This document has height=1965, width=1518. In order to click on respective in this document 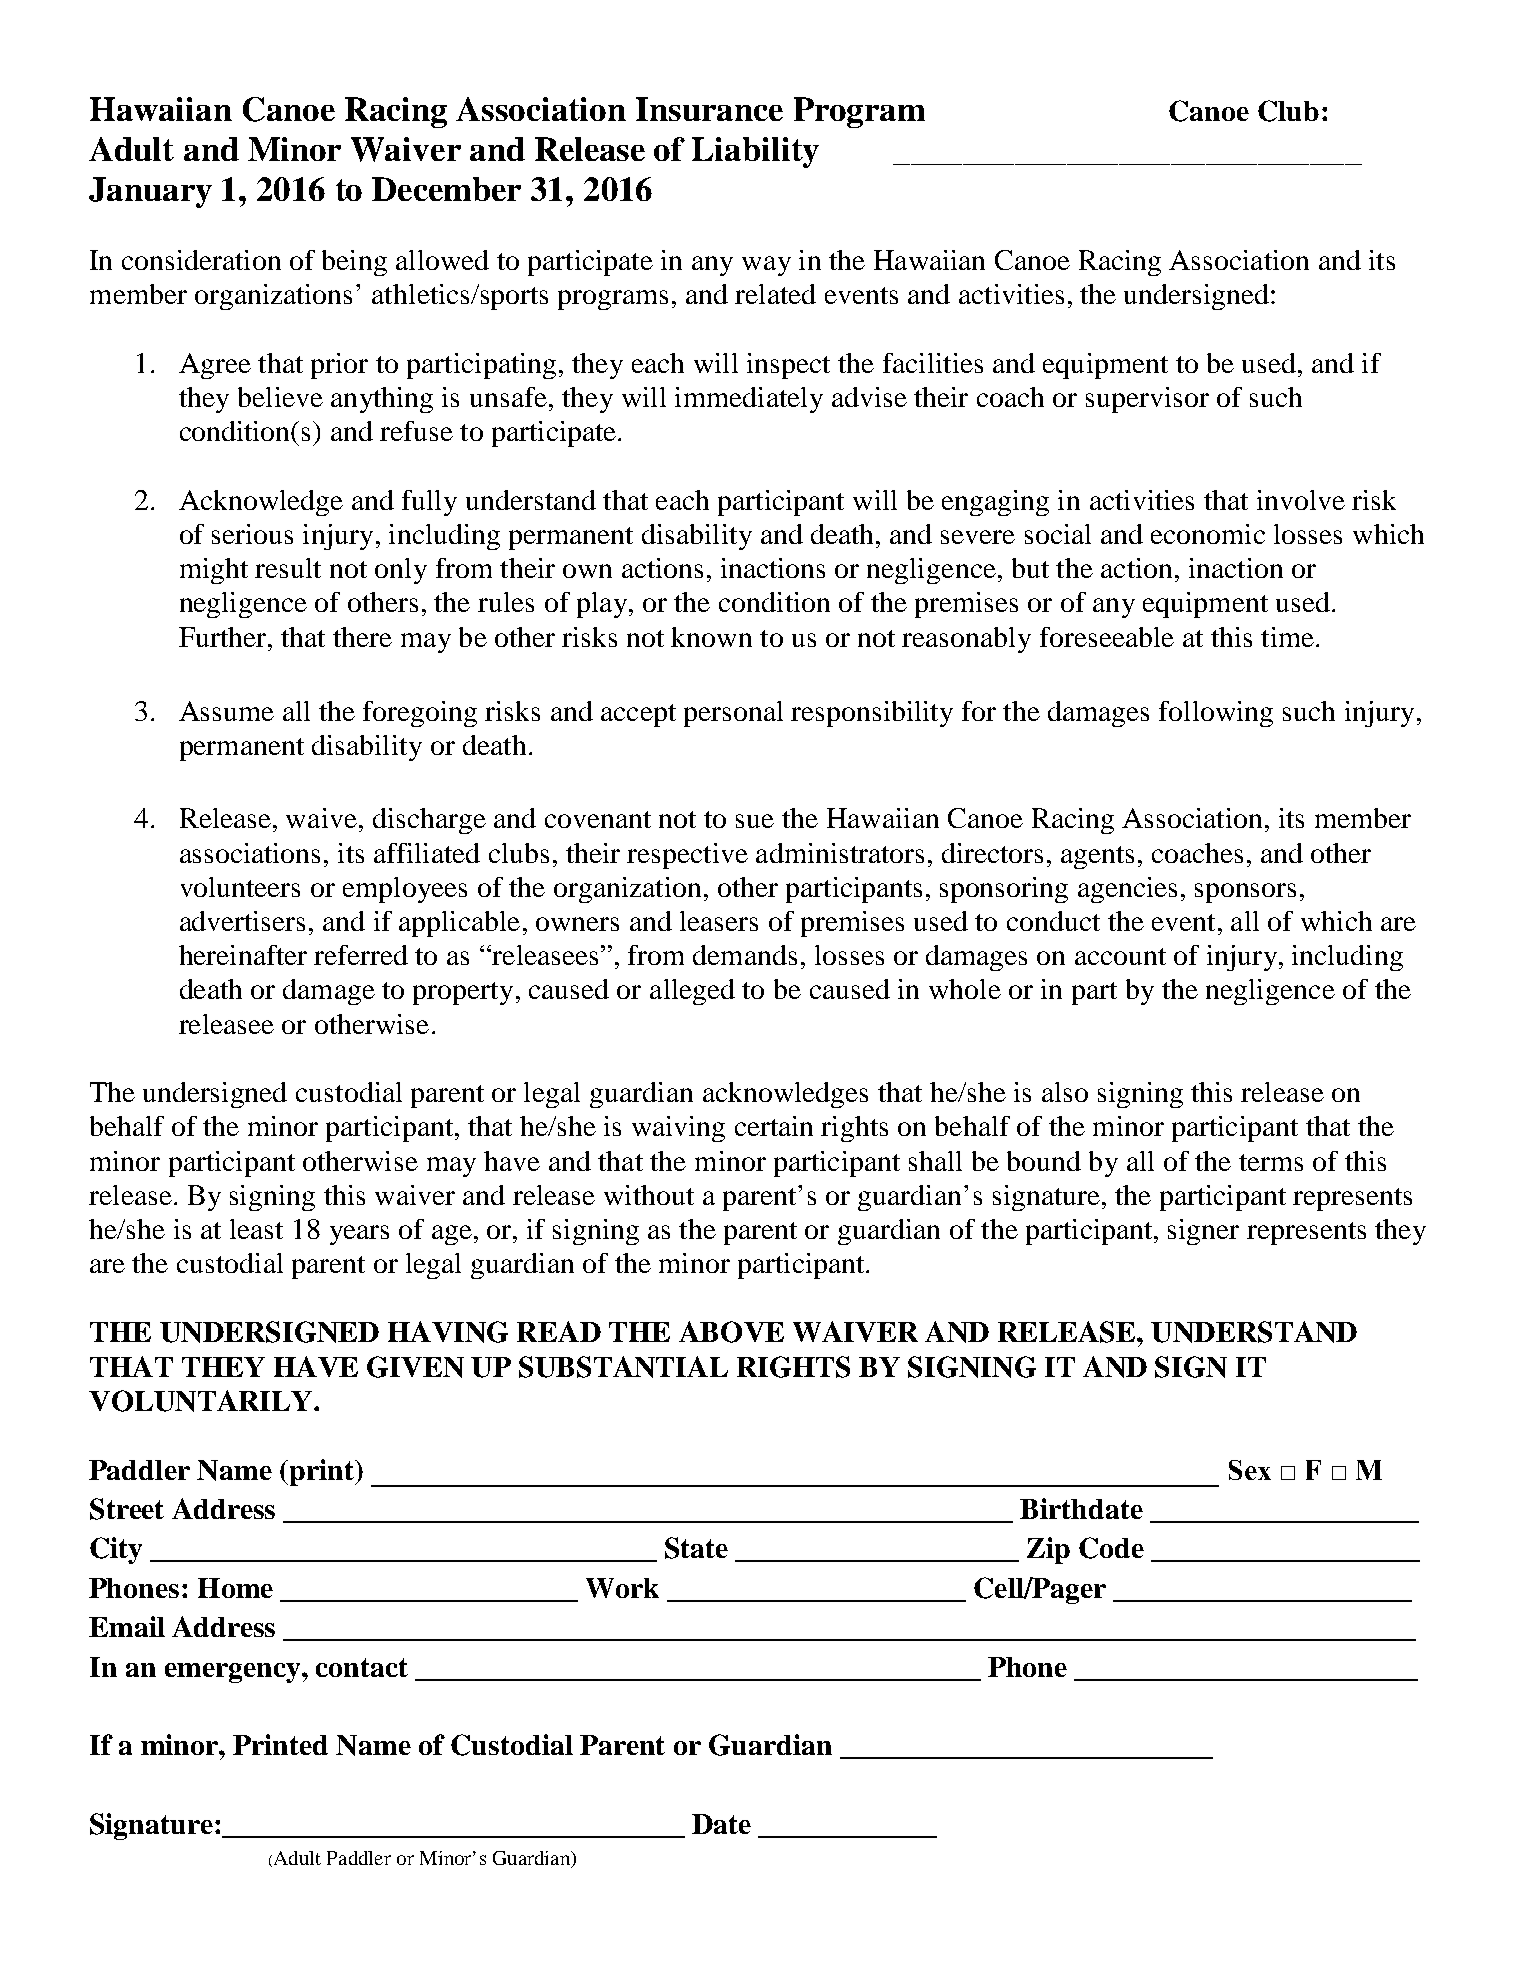, I will do `click(687, 856)`.
